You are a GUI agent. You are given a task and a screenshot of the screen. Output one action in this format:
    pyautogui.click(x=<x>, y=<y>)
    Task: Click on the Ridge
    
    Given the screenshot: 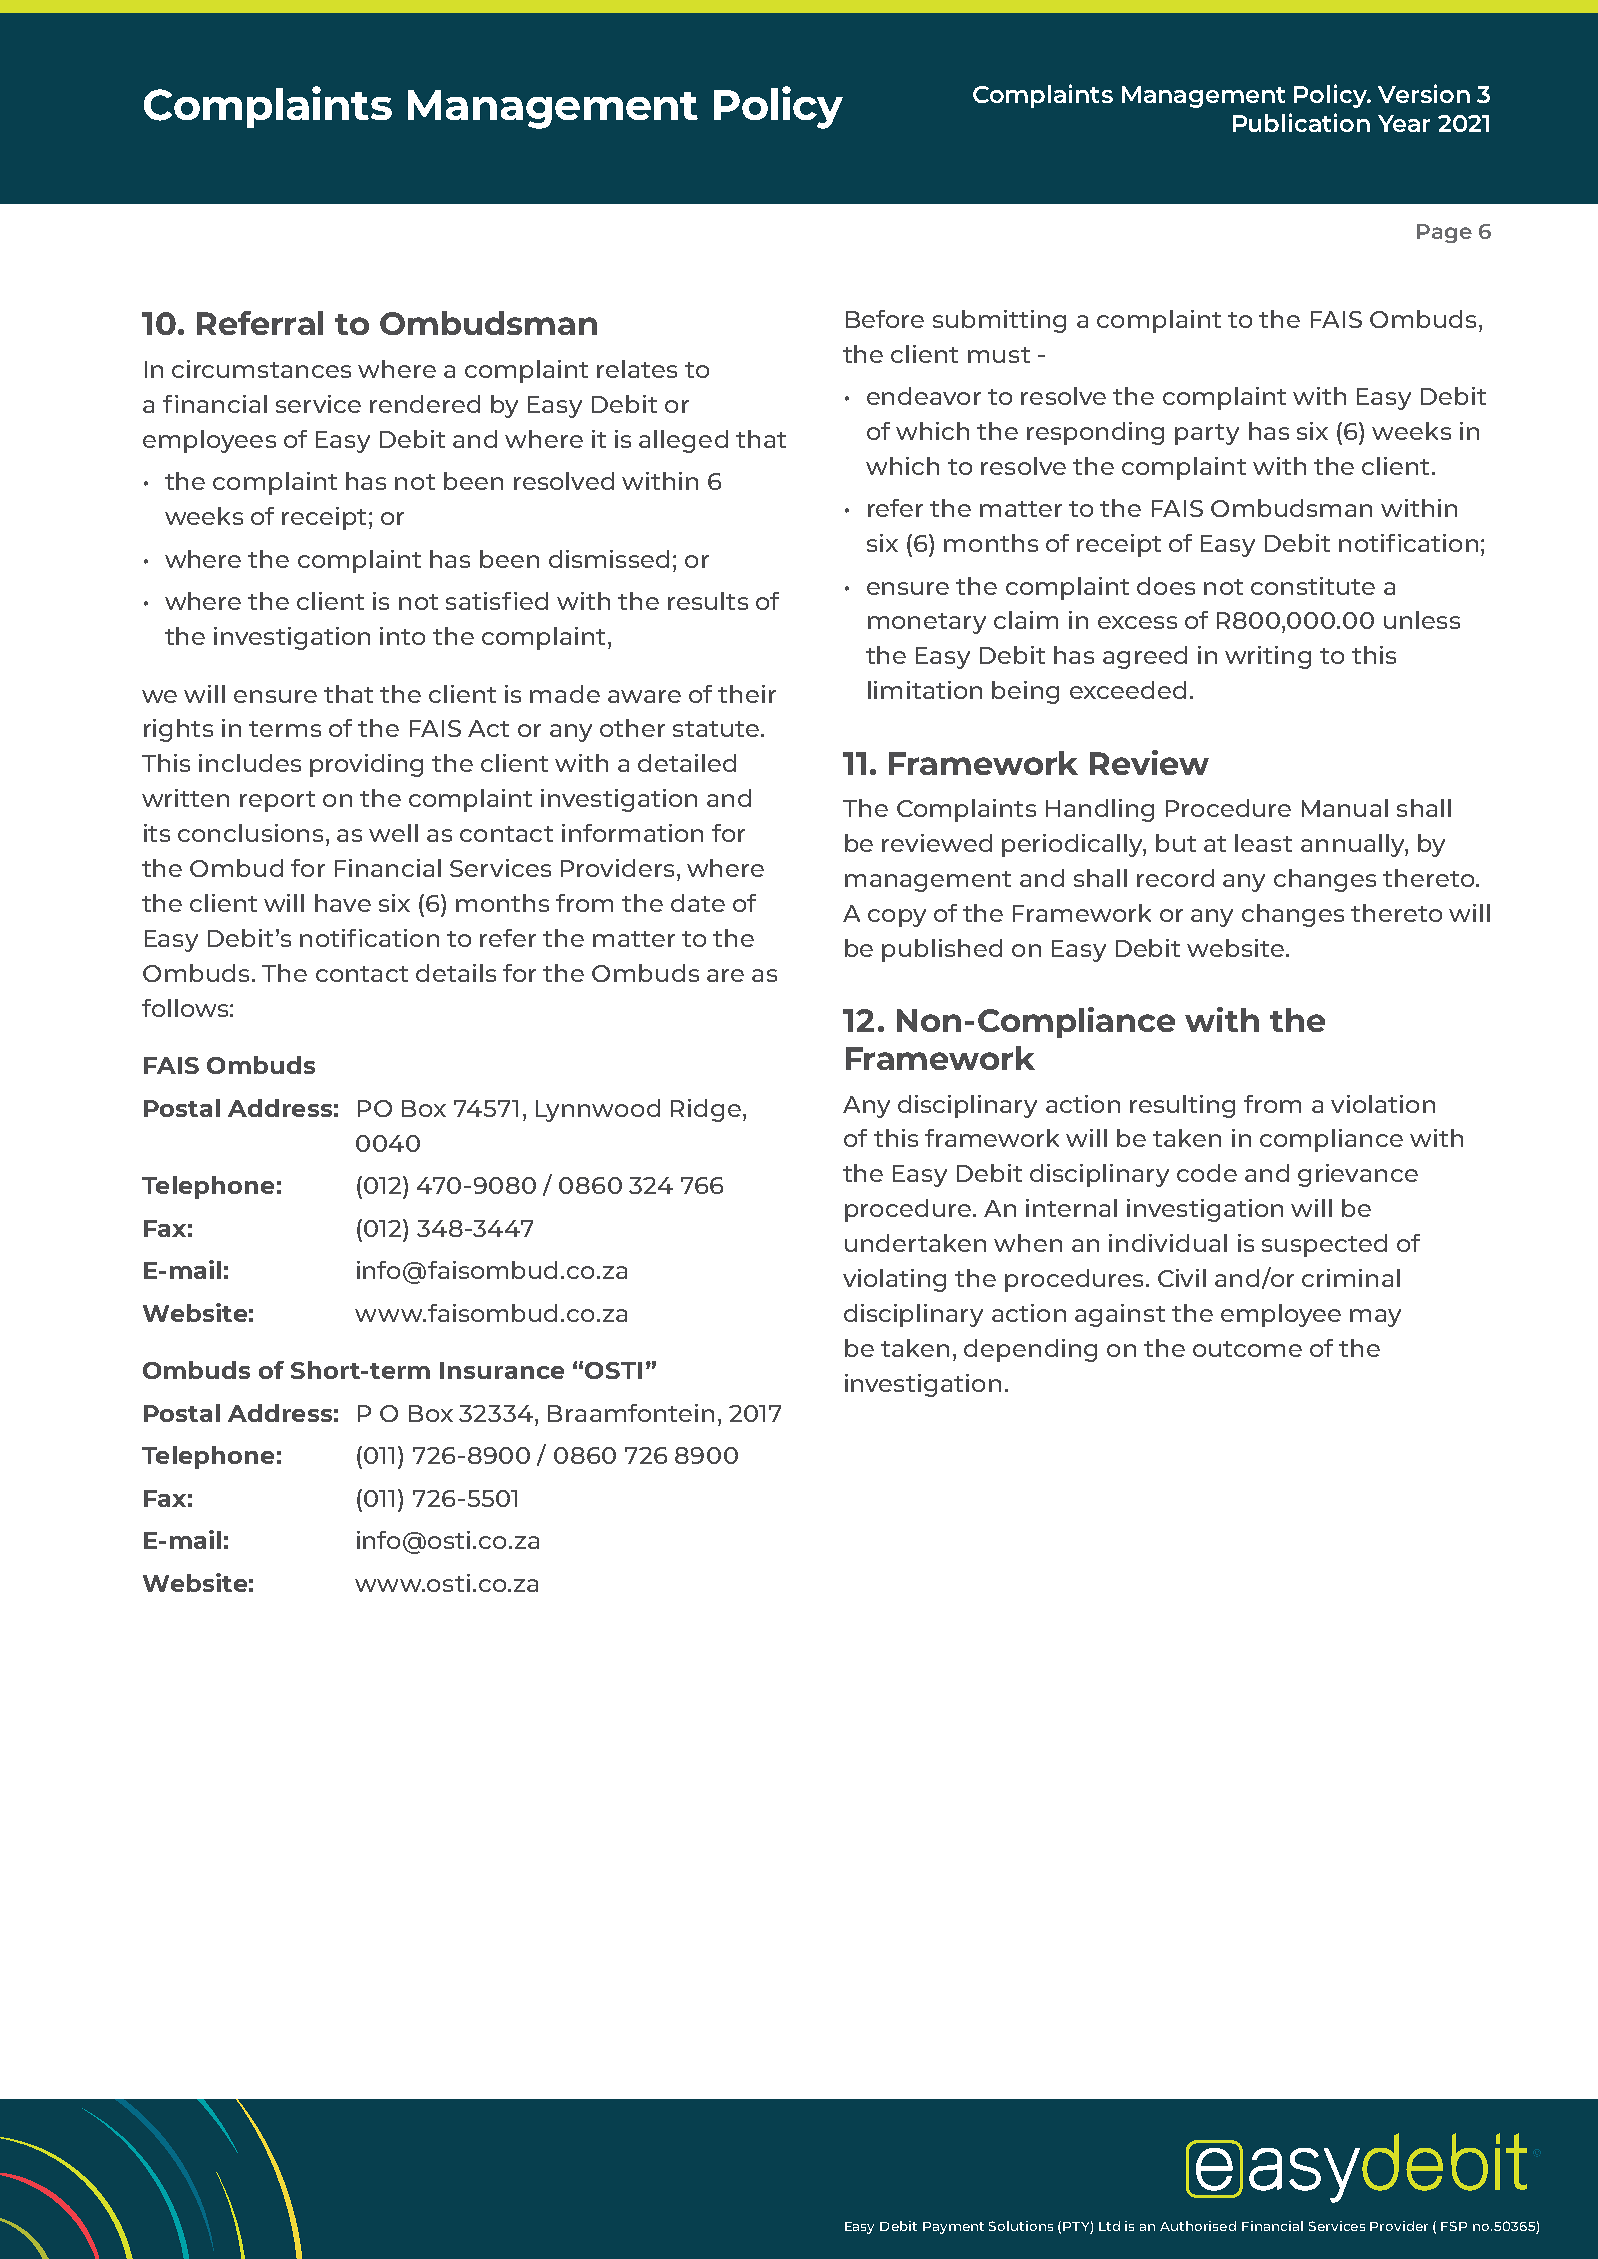 What is the action you would take?
    pyautogui.click(x=706, y=1110)
